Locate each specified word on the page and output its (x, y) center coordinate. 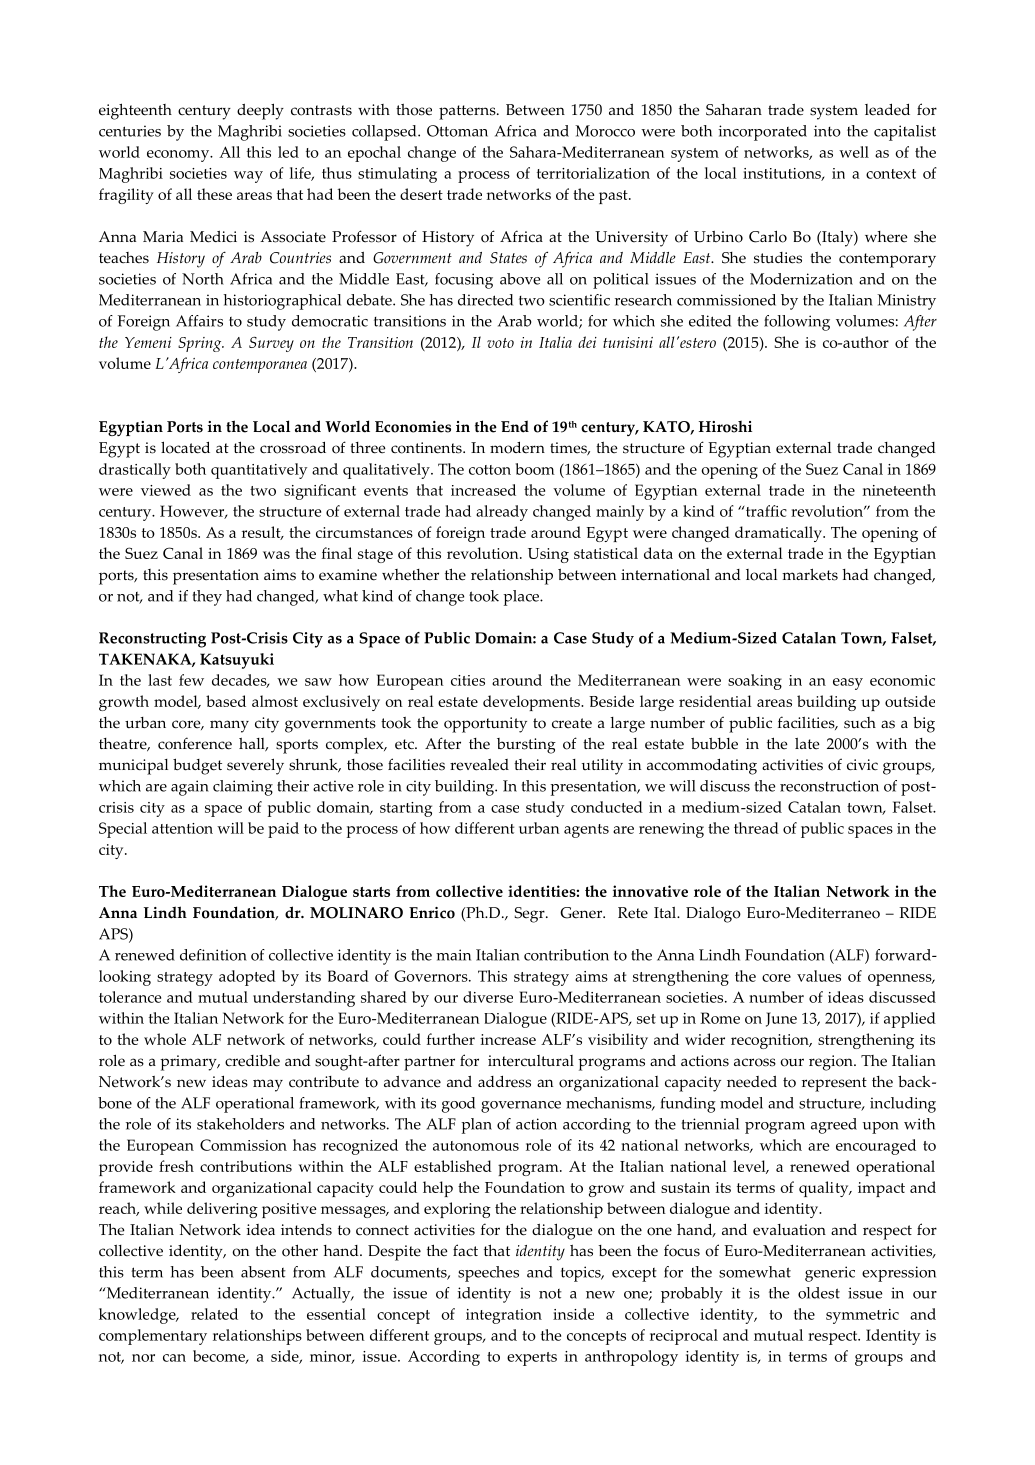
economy (179, 156)
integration (504, 1316)
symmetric (862, 1316)
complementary (153, 1337)
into (827, 131)
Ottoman (457, 131)
